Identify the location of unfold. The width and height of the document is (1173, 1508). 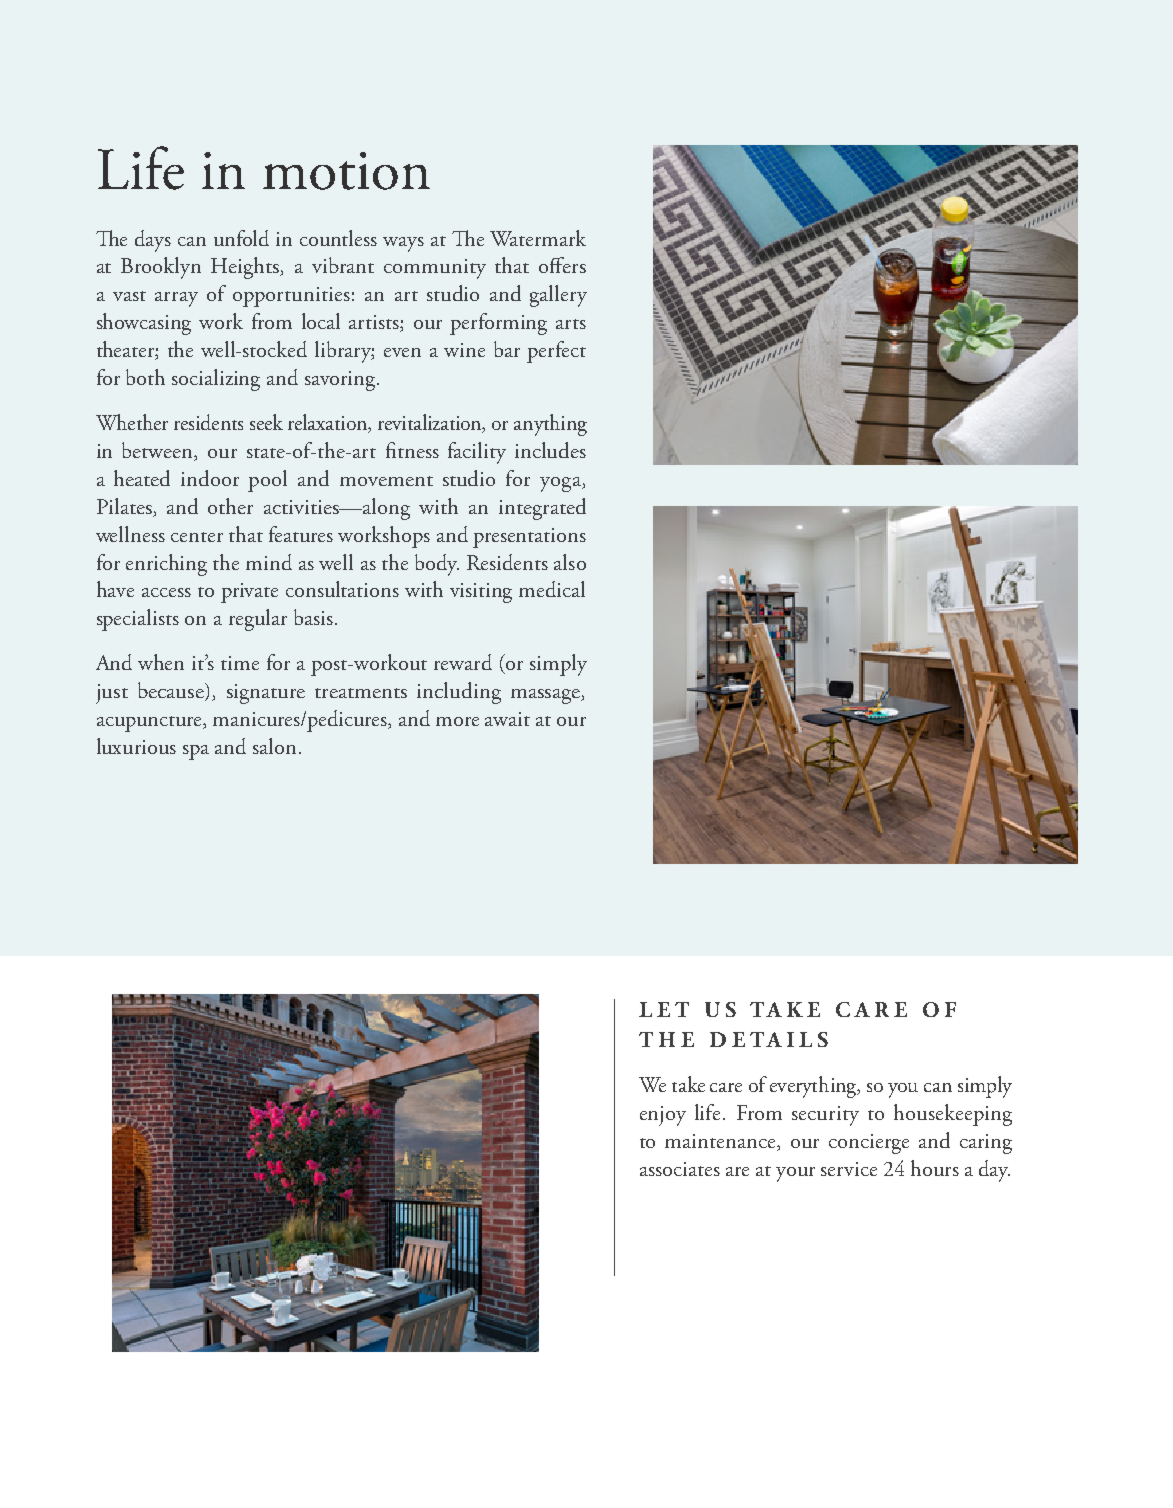
(241, 238).
